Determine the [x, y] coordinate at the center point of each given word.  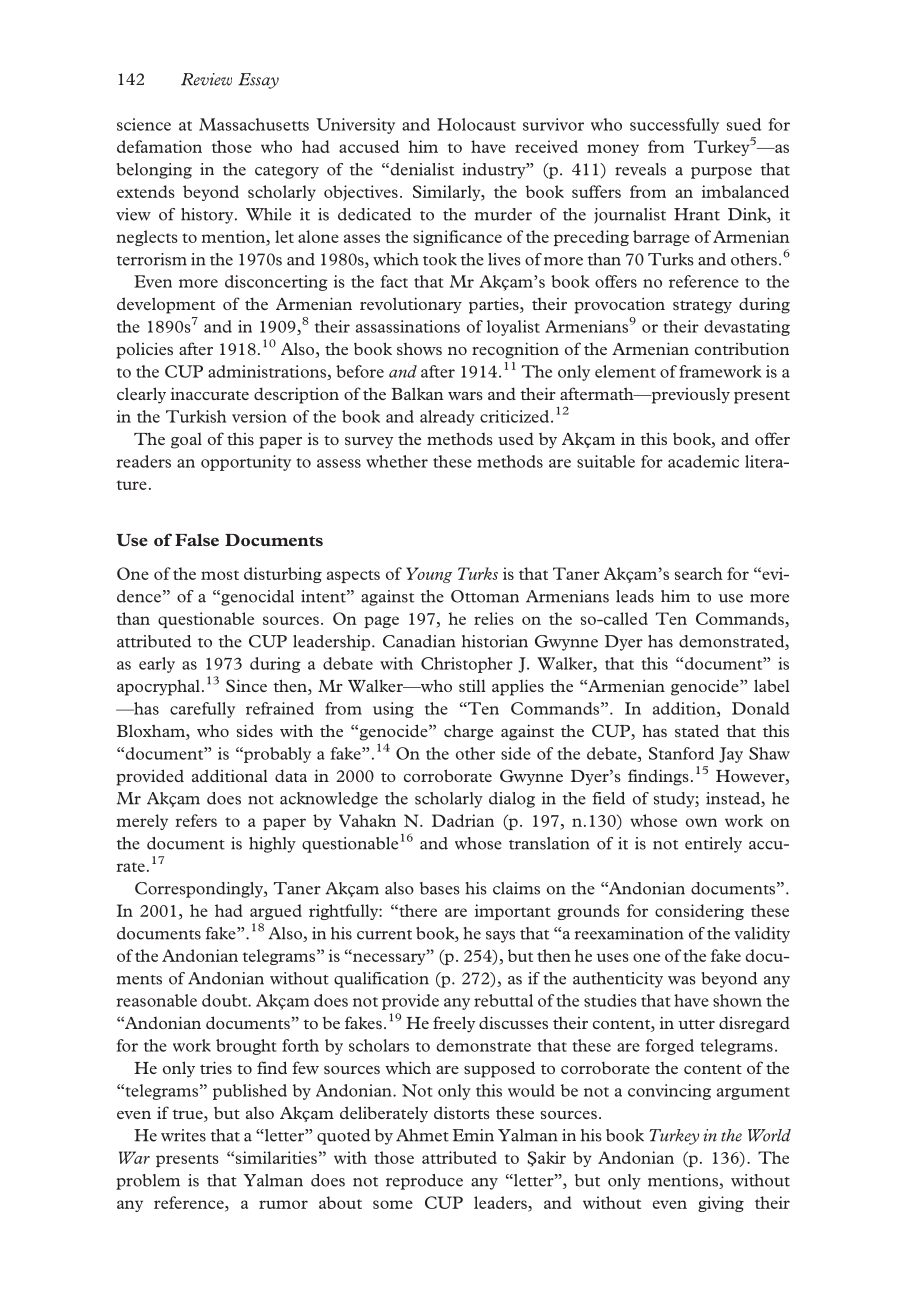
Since [246, 685]
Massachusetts [254, 124]
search [699, 573]
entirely [713, 845]
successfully [674, 126]
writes [183, 1135]
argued [276, 912]
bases [440, 888]
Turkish [196, 416]
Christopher [467, 665]
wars [465, 396]
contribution [742, 348]
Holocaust [476, 124]
